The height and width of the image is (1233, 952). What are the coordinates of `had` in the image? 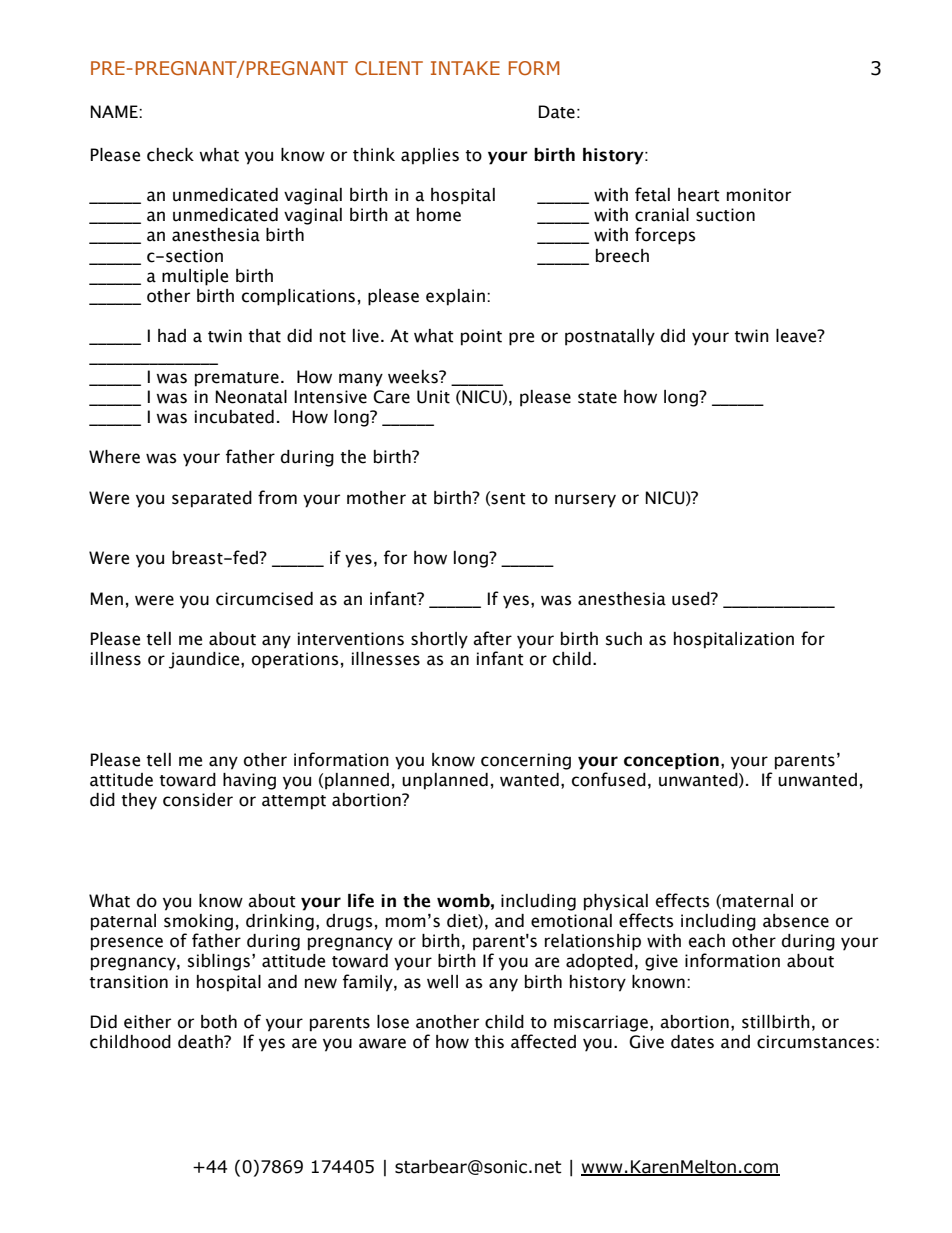 It's located at (172, 336).
